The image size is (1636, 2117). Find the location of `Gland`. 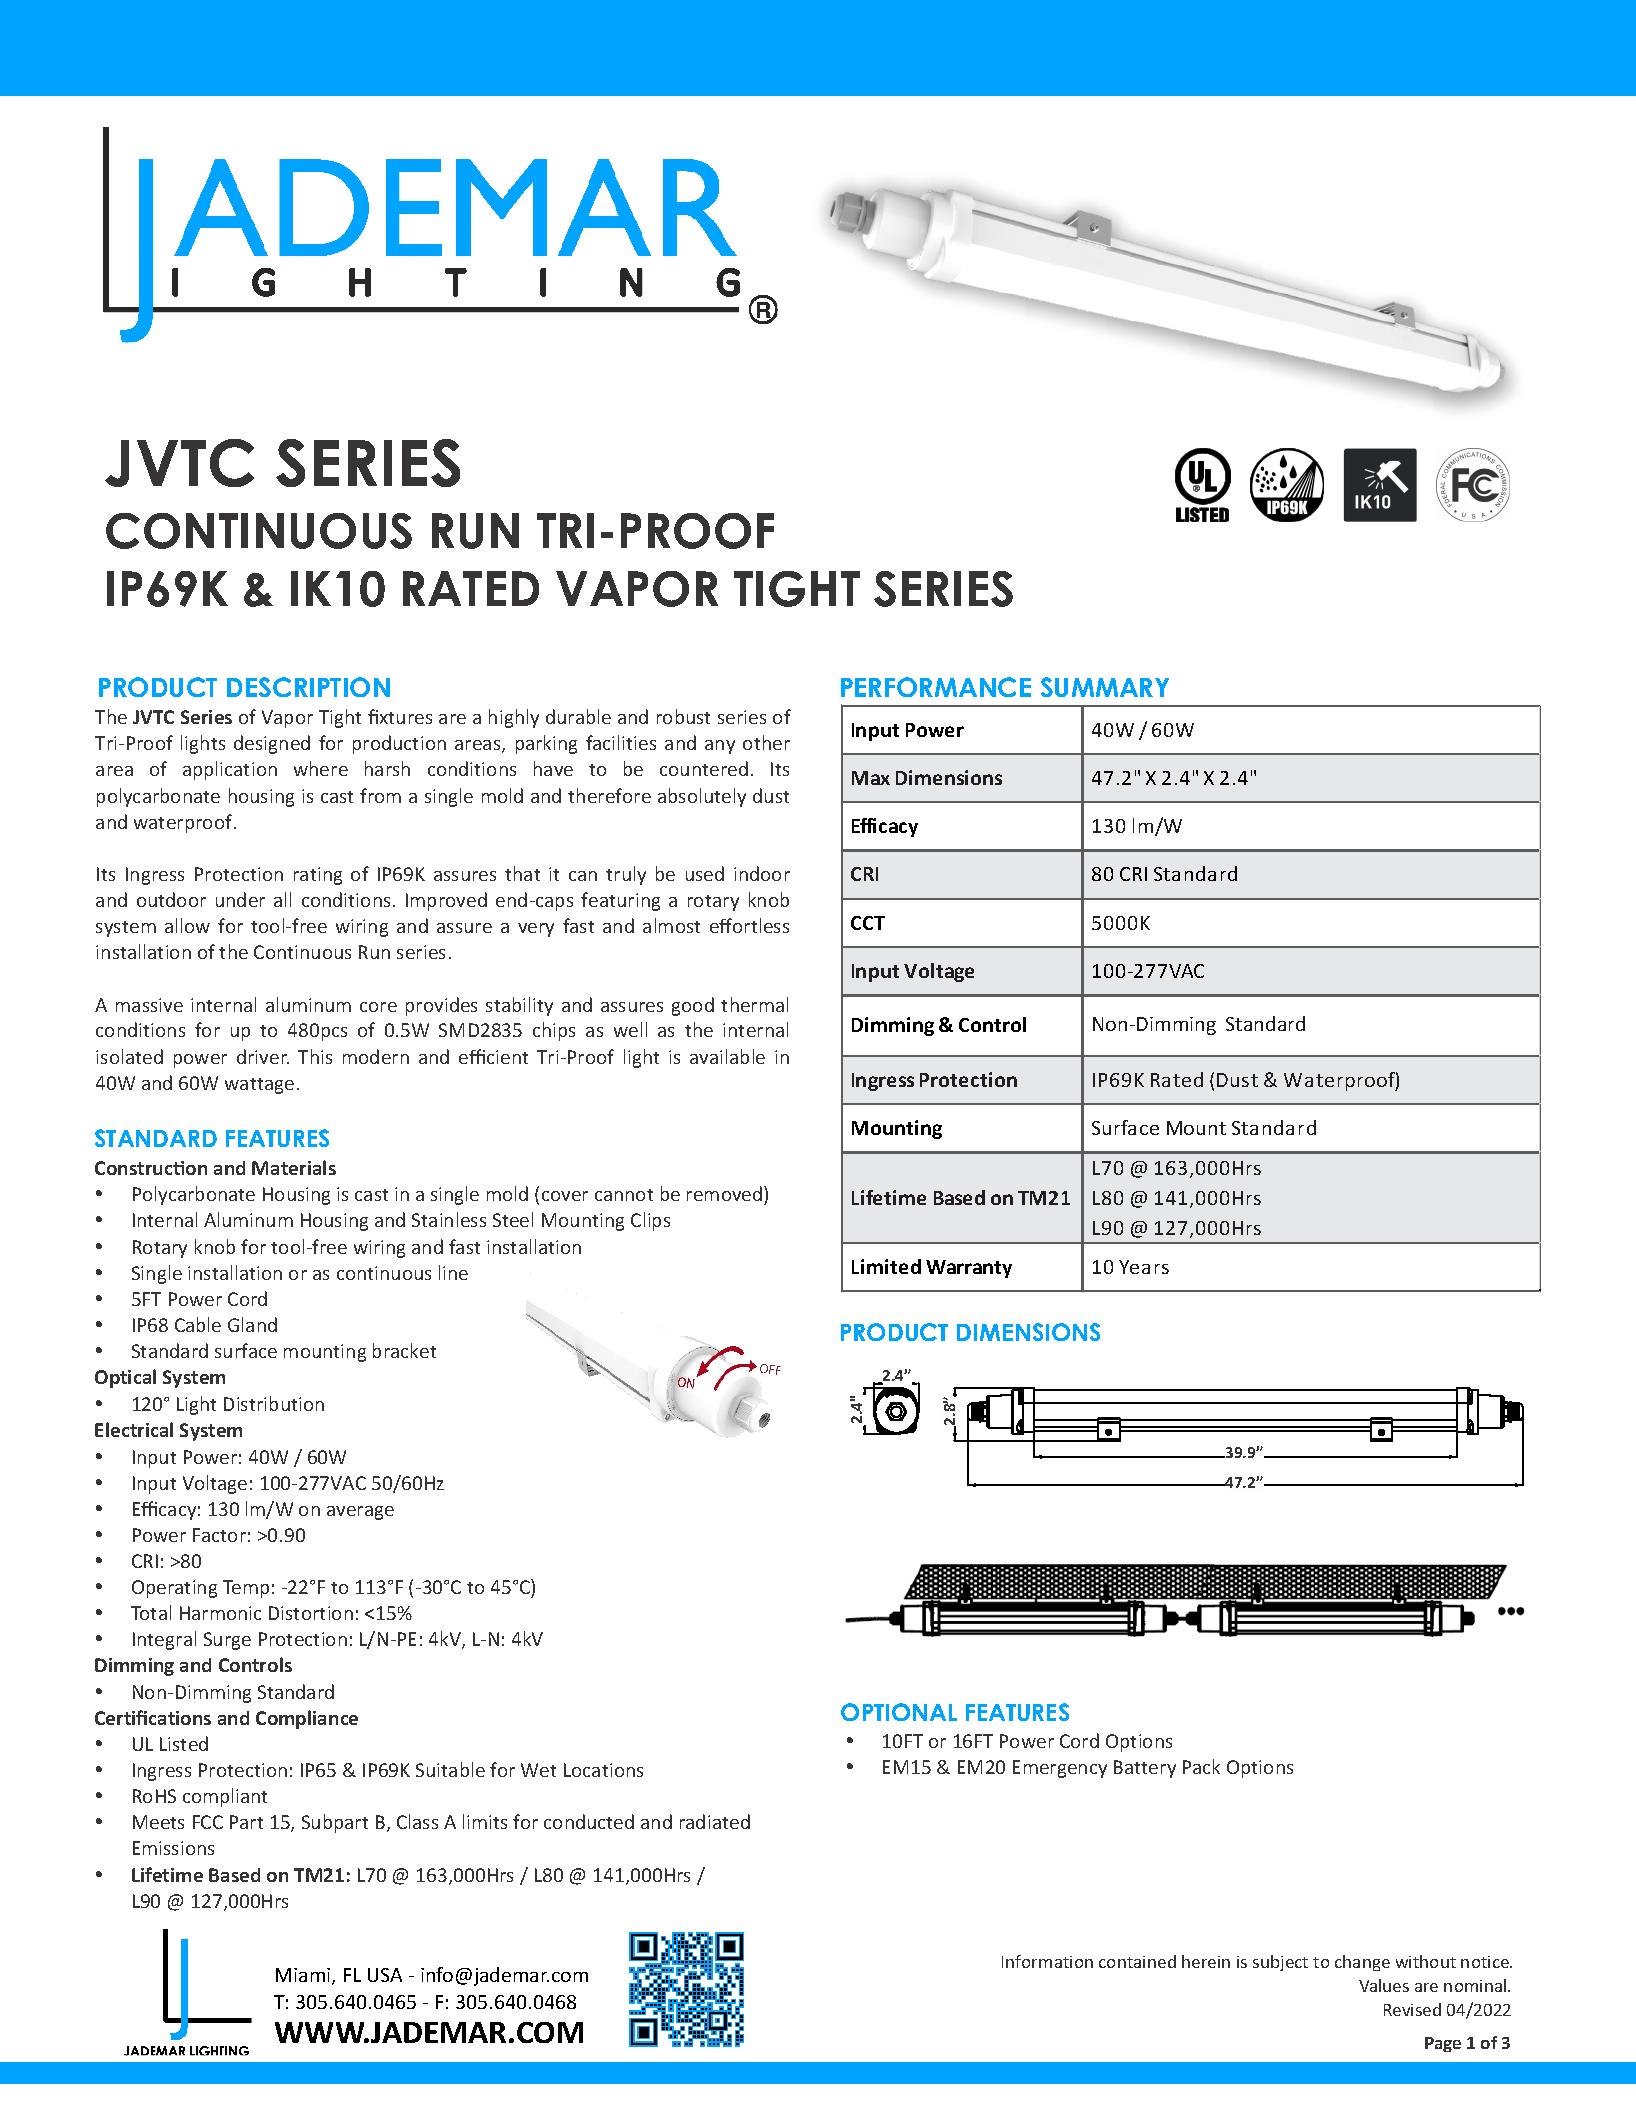

Gland is located at coordinates (252, 1324).
